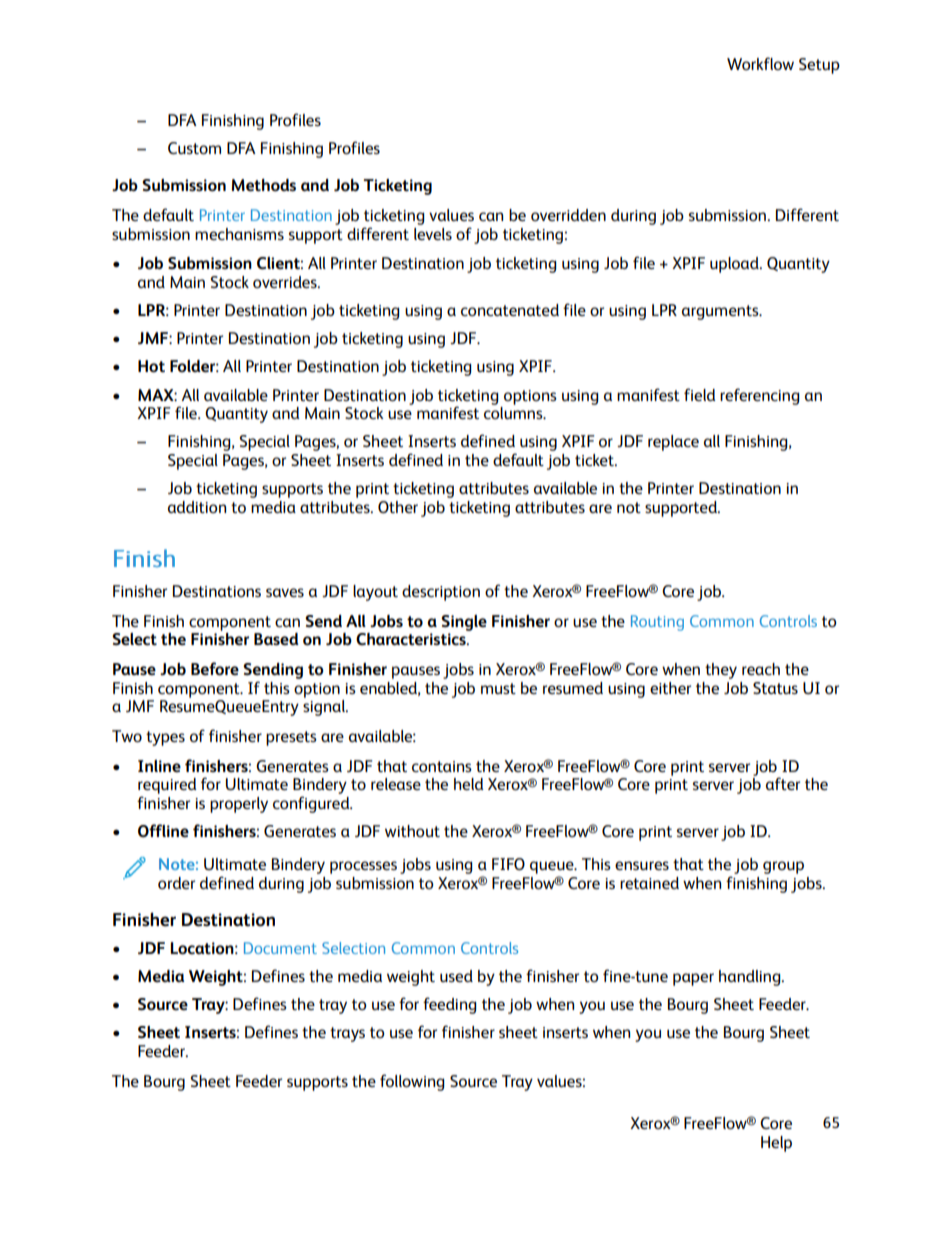 This screenshot has height=1233, width=952. What do you see at coordinates (568, 215) in the screenshot?
I see `overridden` at bounding box center [568, 215].
